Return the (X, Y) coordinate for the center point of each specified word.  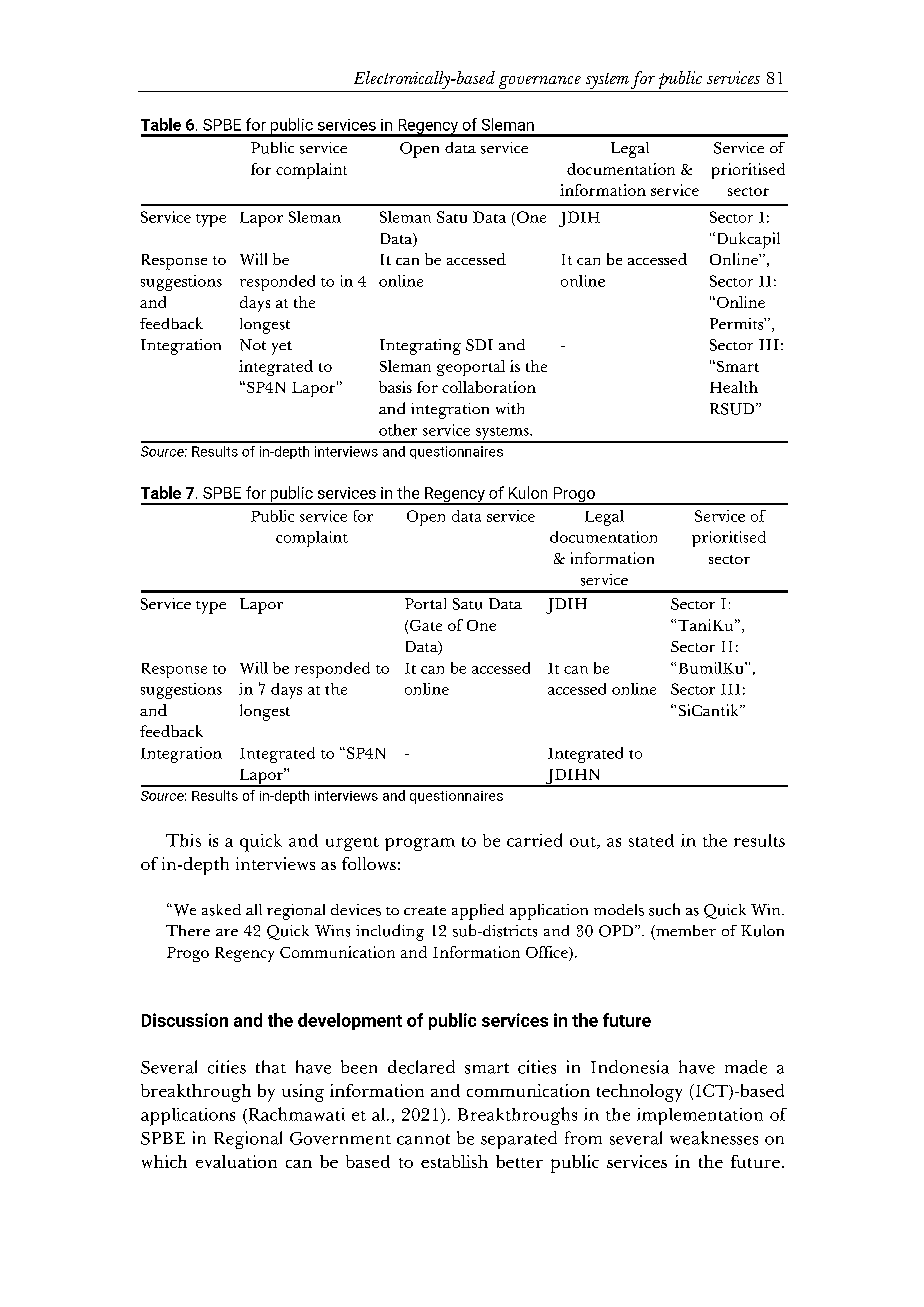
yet (282, 348)
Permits (737, 324)
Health (734, 387)
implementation (700, 1116)
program (420, 844)
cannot (423, 1139)
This (183, 840)
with (510, 408)
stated (651, 840)
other (398, 430)
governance (540, 82)
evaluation (236, 1161)
